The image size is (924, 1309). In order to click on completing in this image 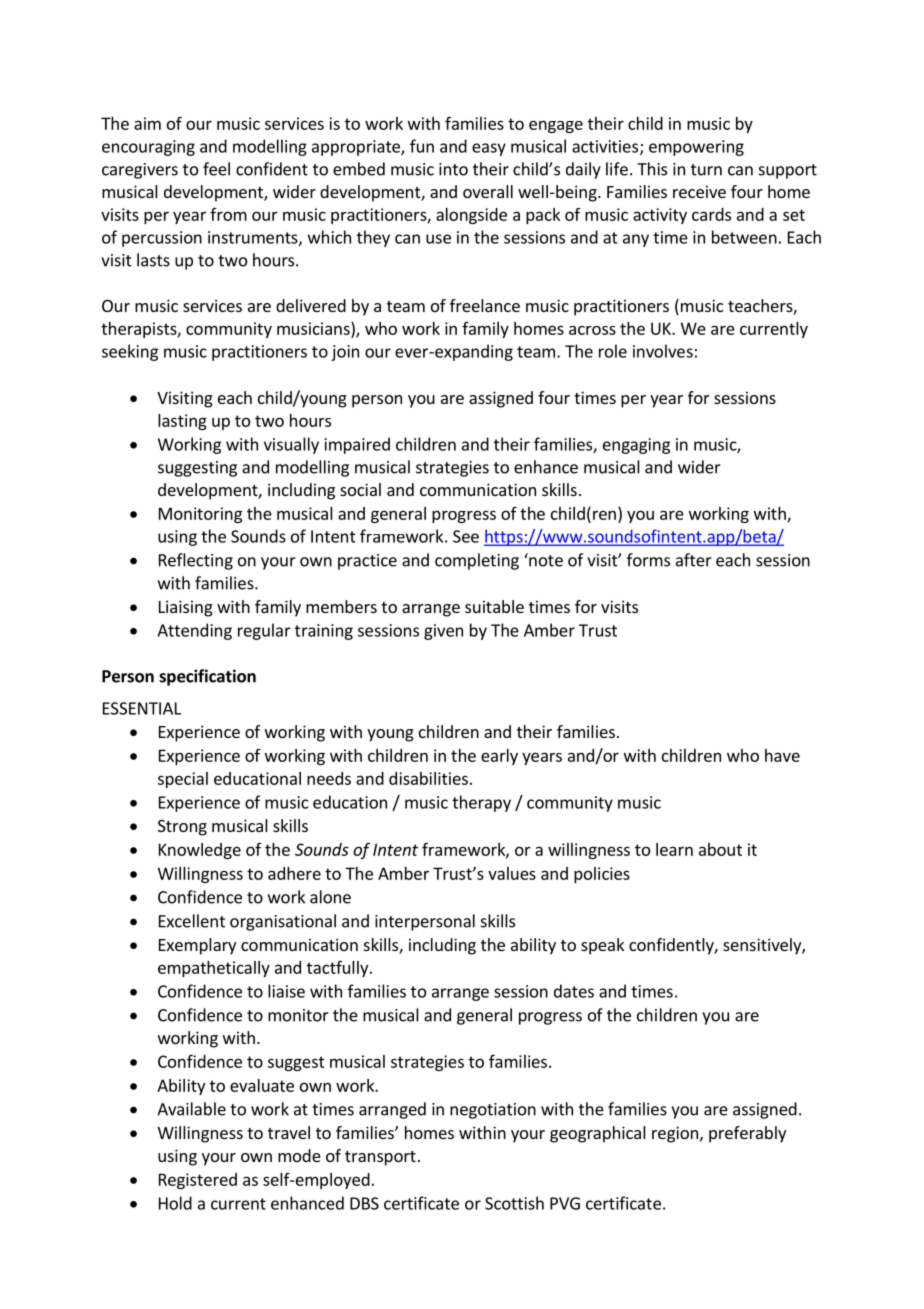, I will do `click(477, 561)`.
